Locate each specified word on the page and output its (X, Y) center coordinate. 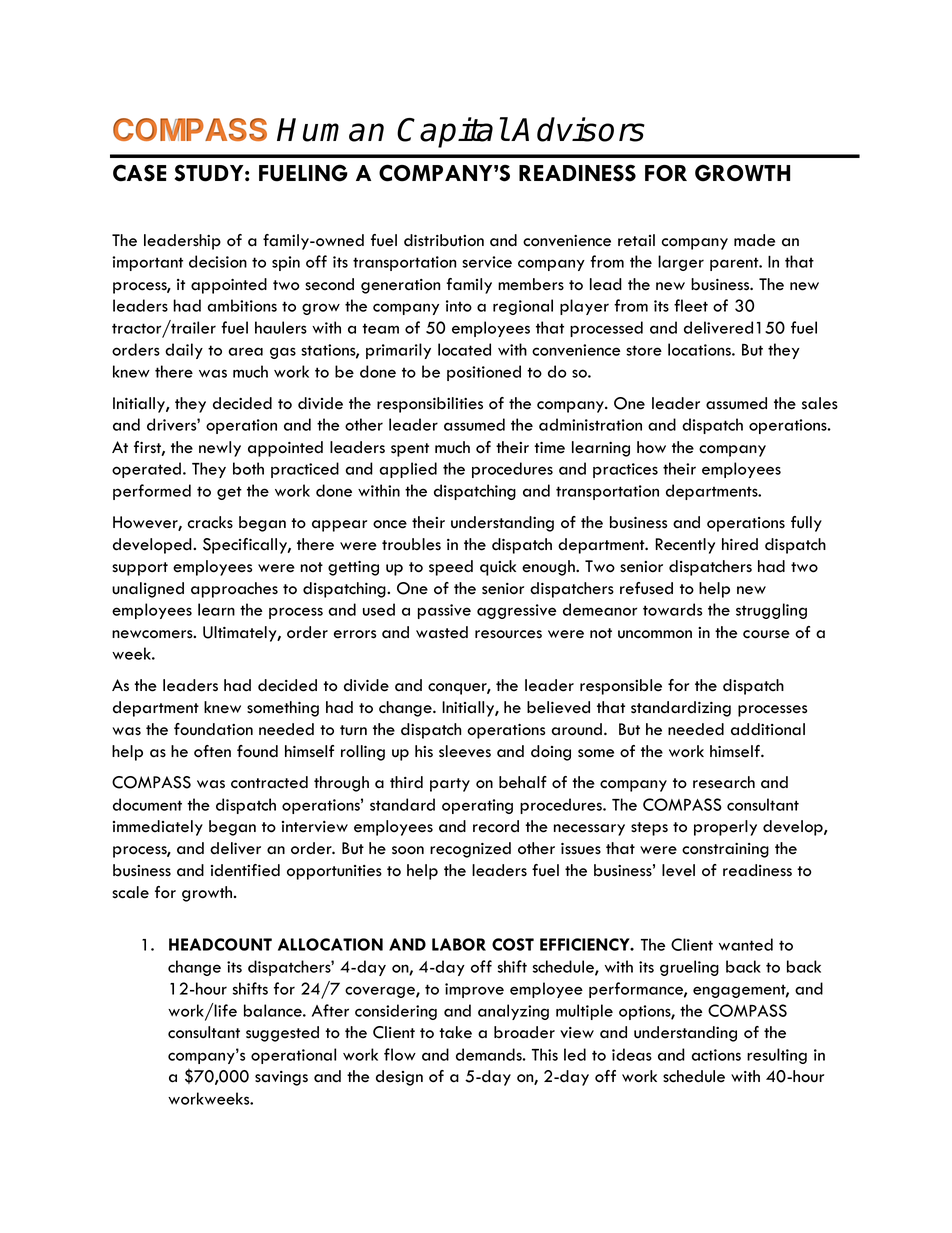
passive (444, 611)
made (754, 240)
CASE (139, 173)
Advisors (578, 129)
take (455, 1032)
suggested (282, 1034)
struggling (771, 611)
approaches (234, 590)
